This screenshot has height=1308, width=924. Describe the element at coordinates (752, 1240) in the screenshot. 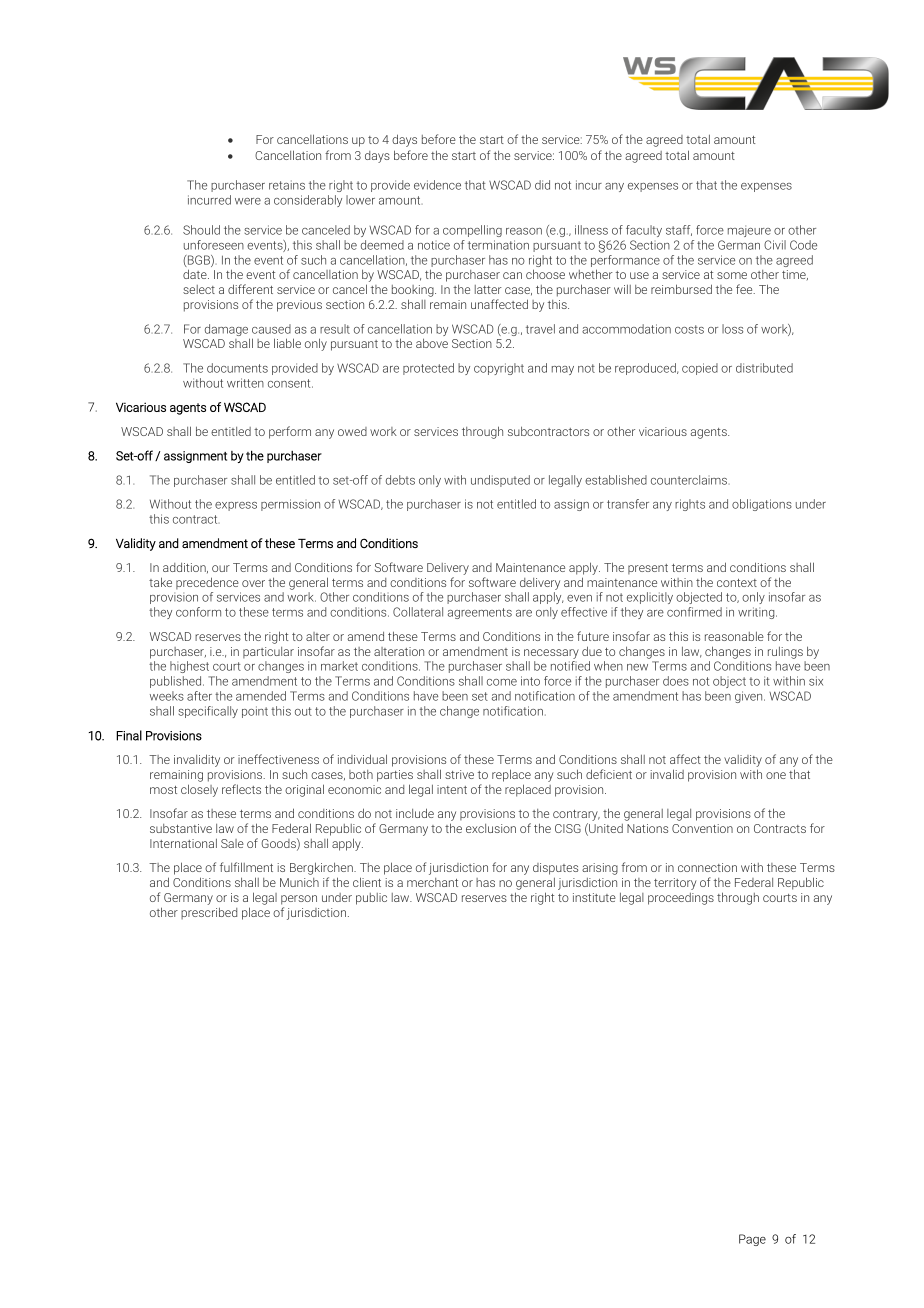

I see `Page` at that location.
